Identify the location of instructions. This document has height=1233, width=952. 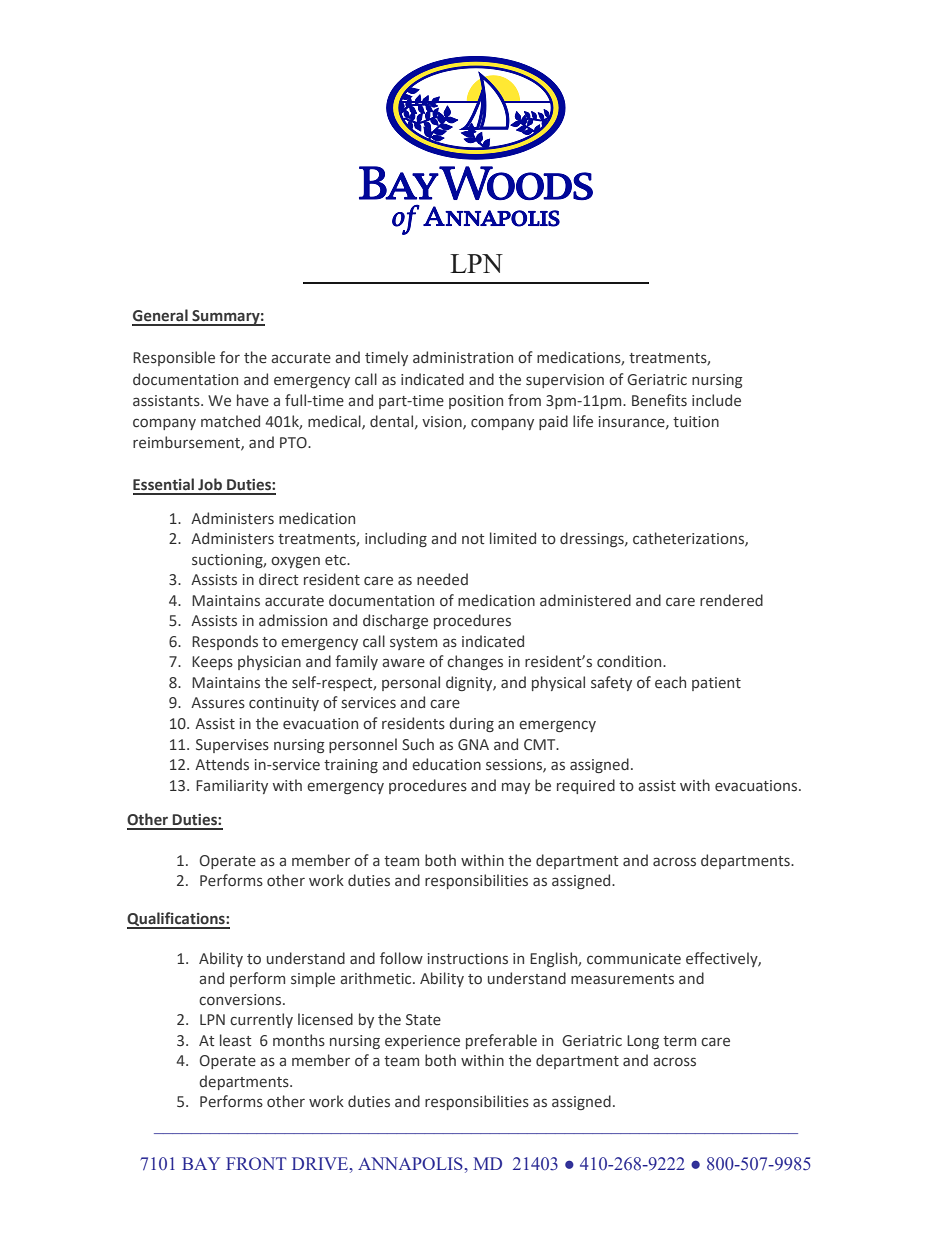
(468, 959).
